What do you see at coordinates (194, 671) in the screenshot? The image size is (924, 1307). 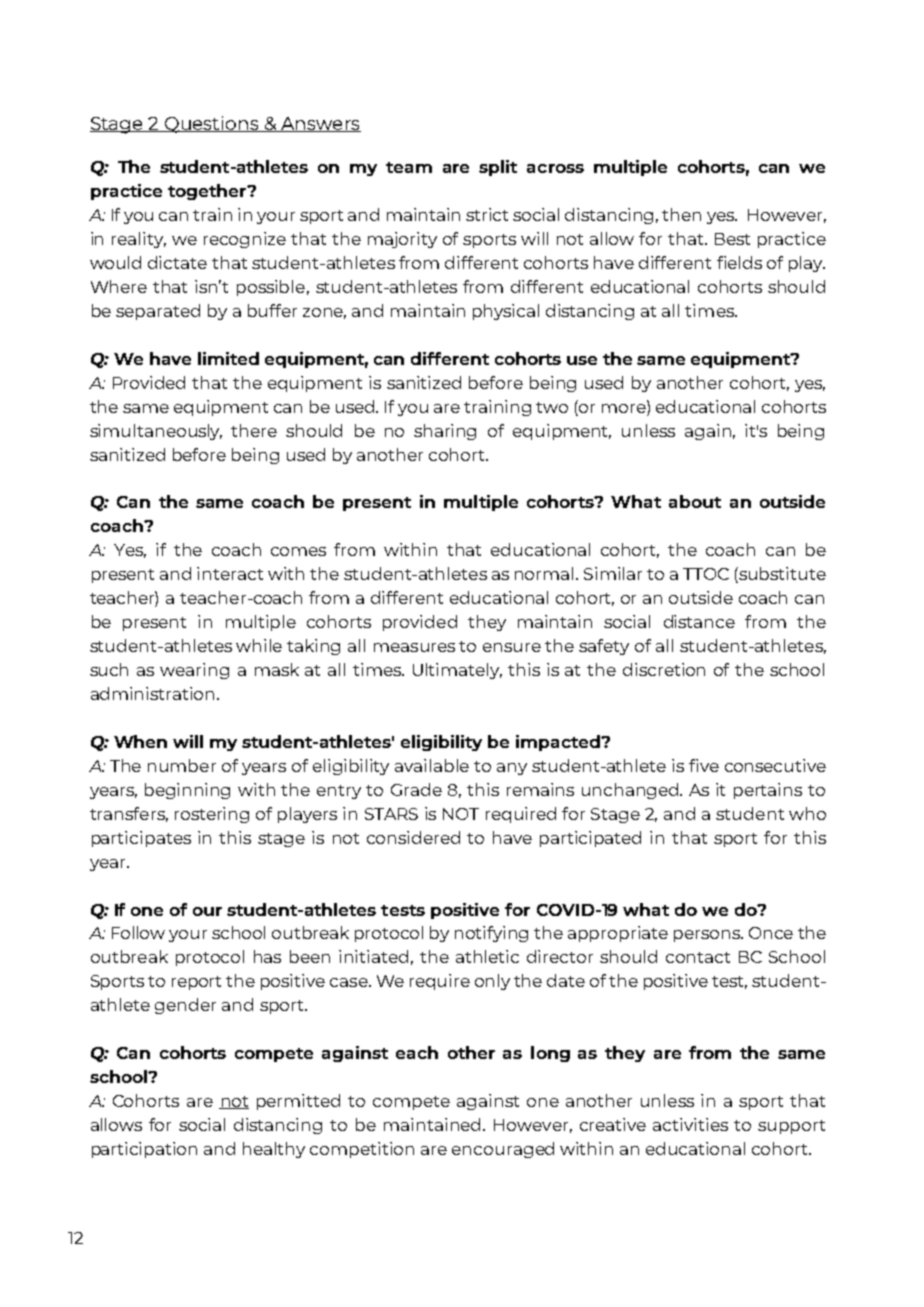 I see `wearing` at bounding box center [194, 671].
